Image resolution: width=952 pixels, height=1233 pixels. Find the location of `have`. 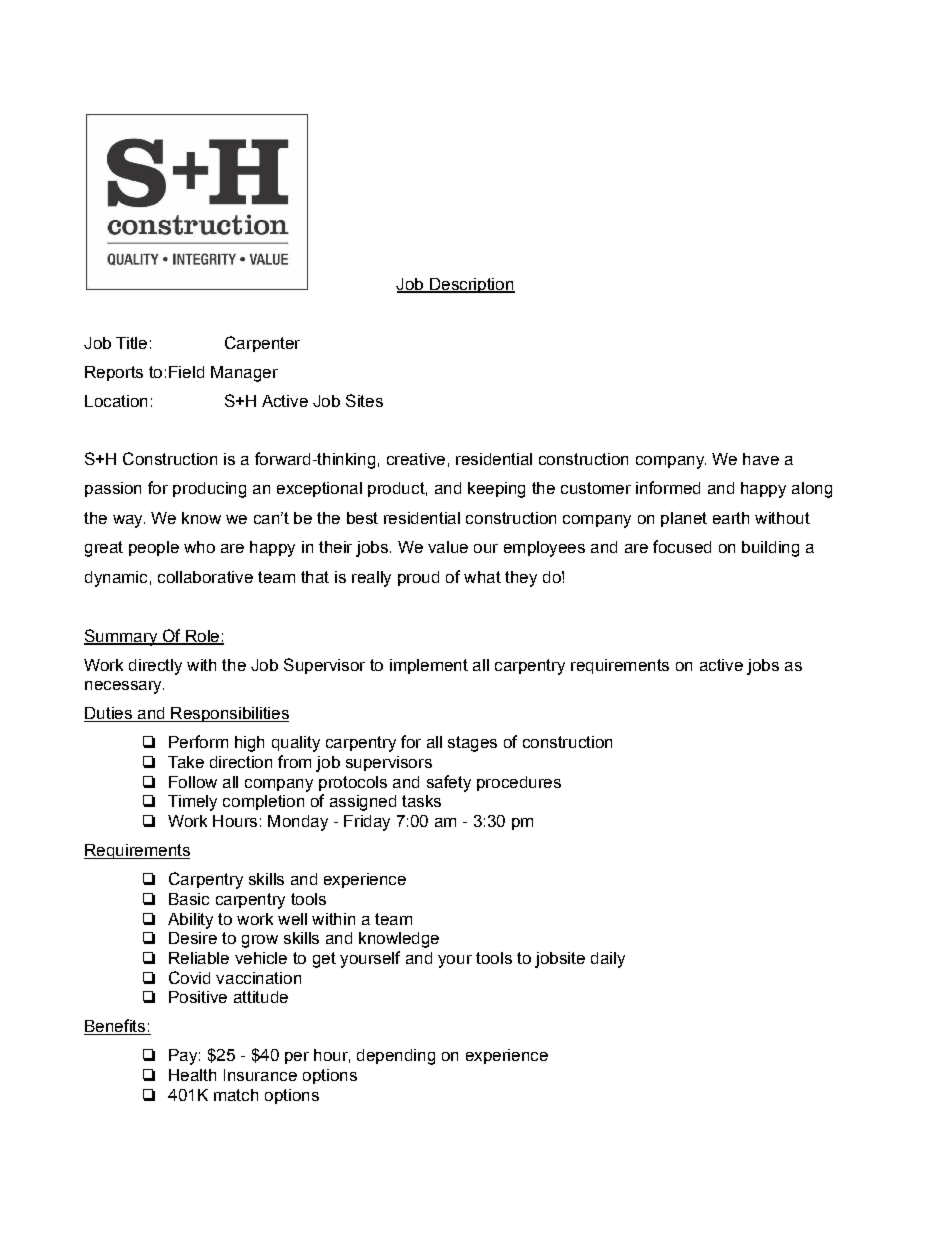

have is located at coordinates (761, 459).
